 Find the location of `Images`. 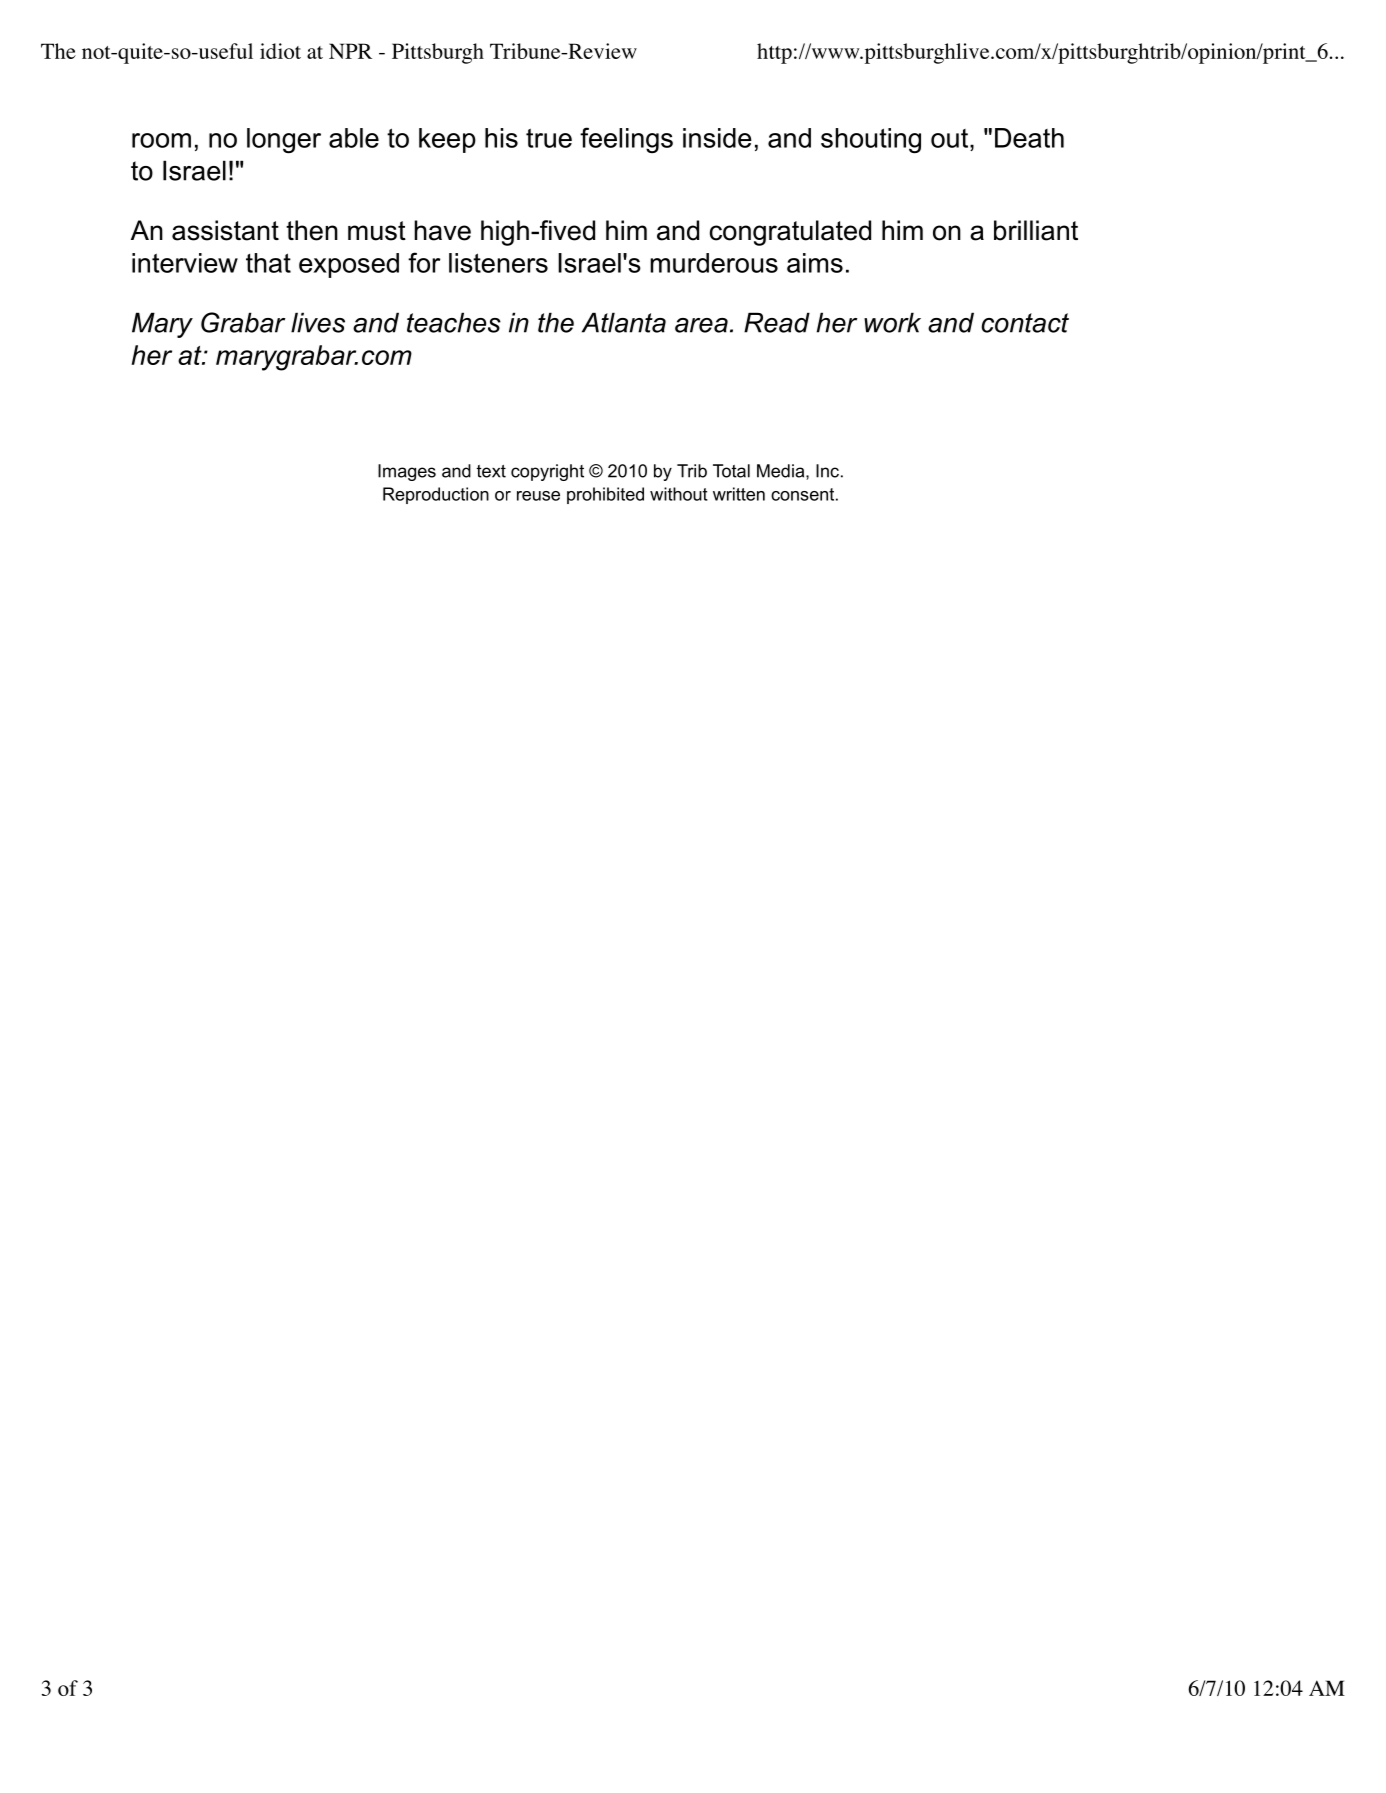

Images is located at coordinates (407, 472).
